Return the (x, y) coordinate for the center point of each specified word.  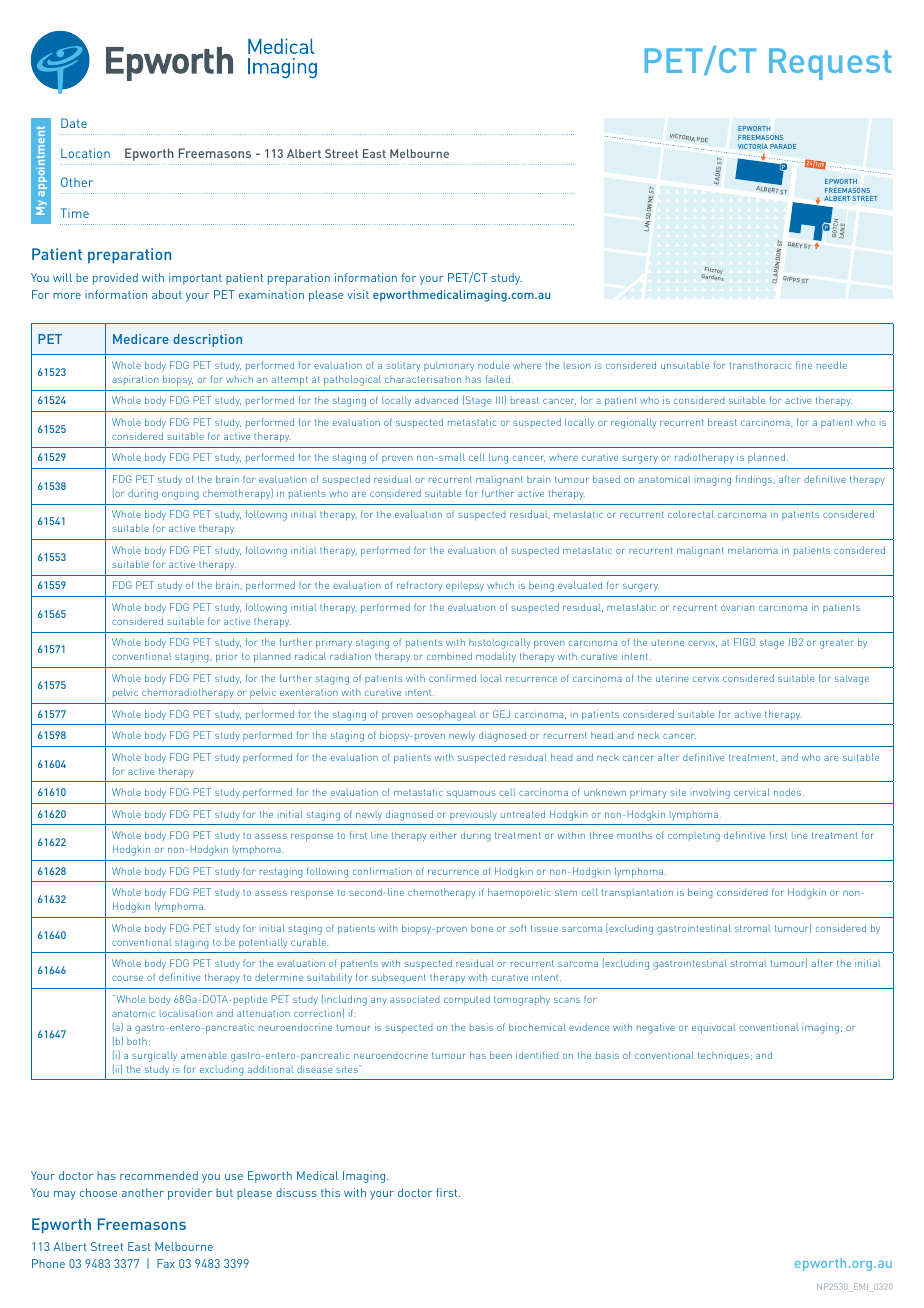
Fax (166, 1263)
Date (74, 123)
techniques (723, 1056)
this (330, 1192)
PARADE (783, 146)
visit (358, 294)
